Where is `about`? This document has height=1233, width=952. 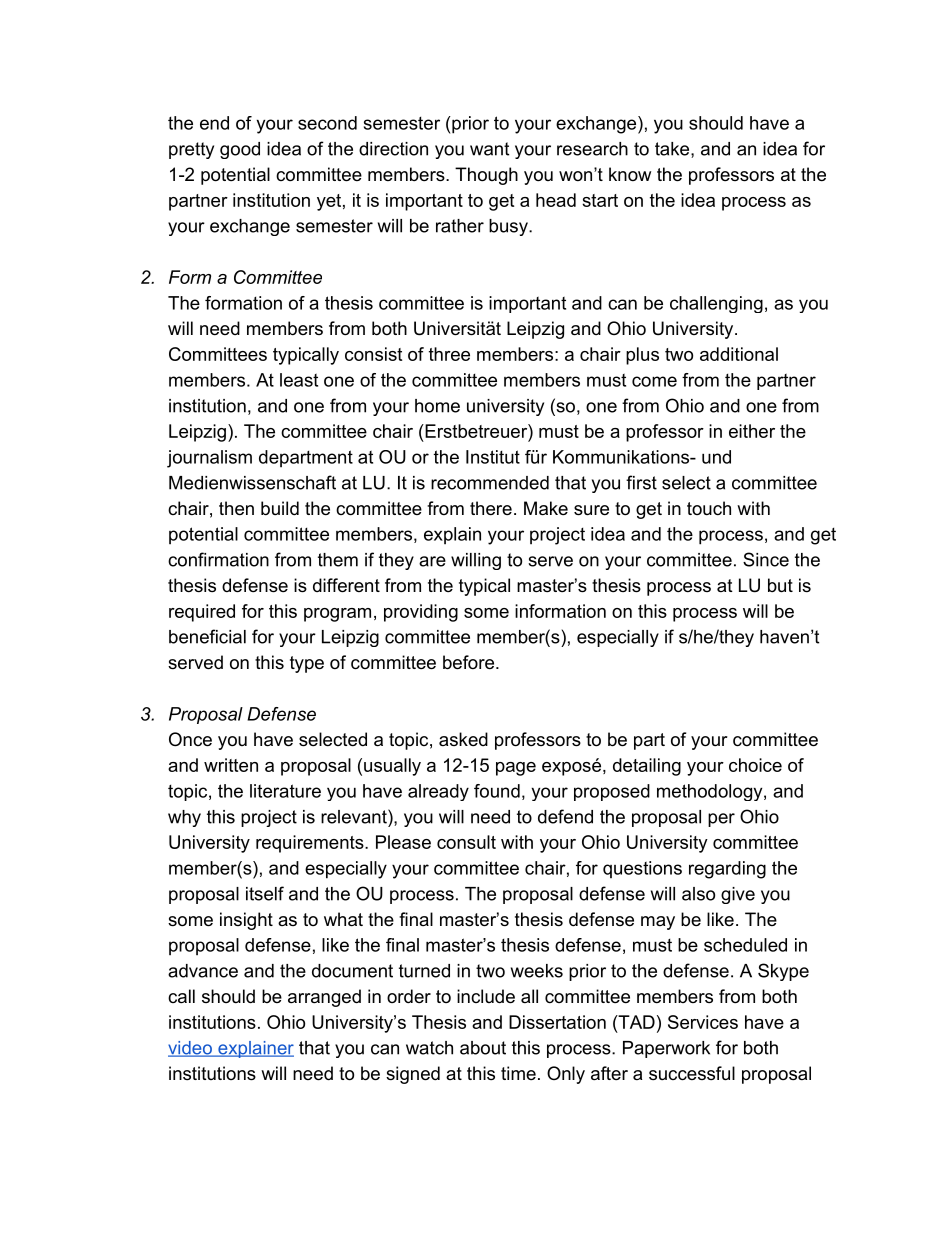 about is located at coordinates (483, 1048).
